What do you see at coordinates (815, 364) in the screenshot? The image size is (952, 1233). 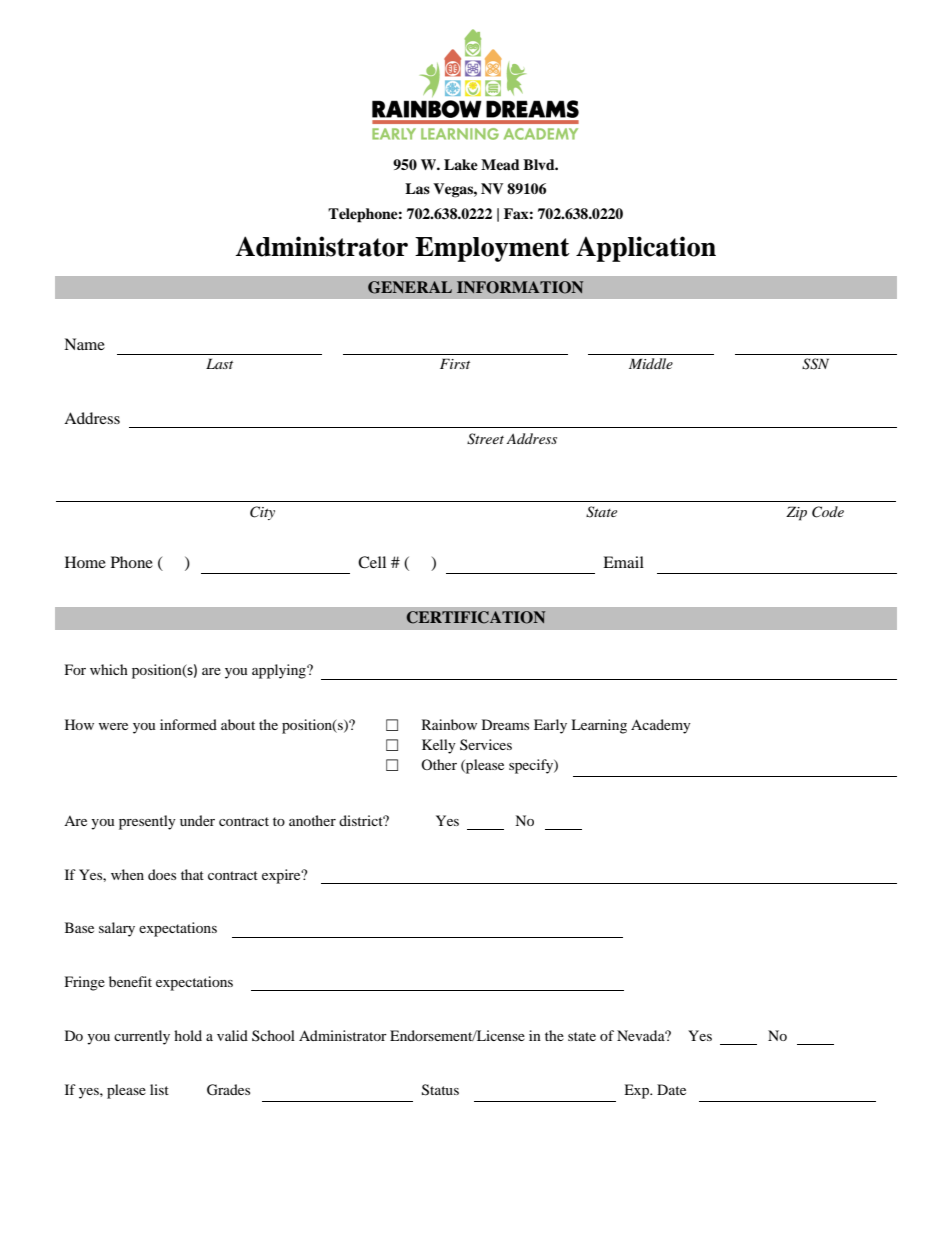 I see `SSN` at bounding box center [815, 364].
